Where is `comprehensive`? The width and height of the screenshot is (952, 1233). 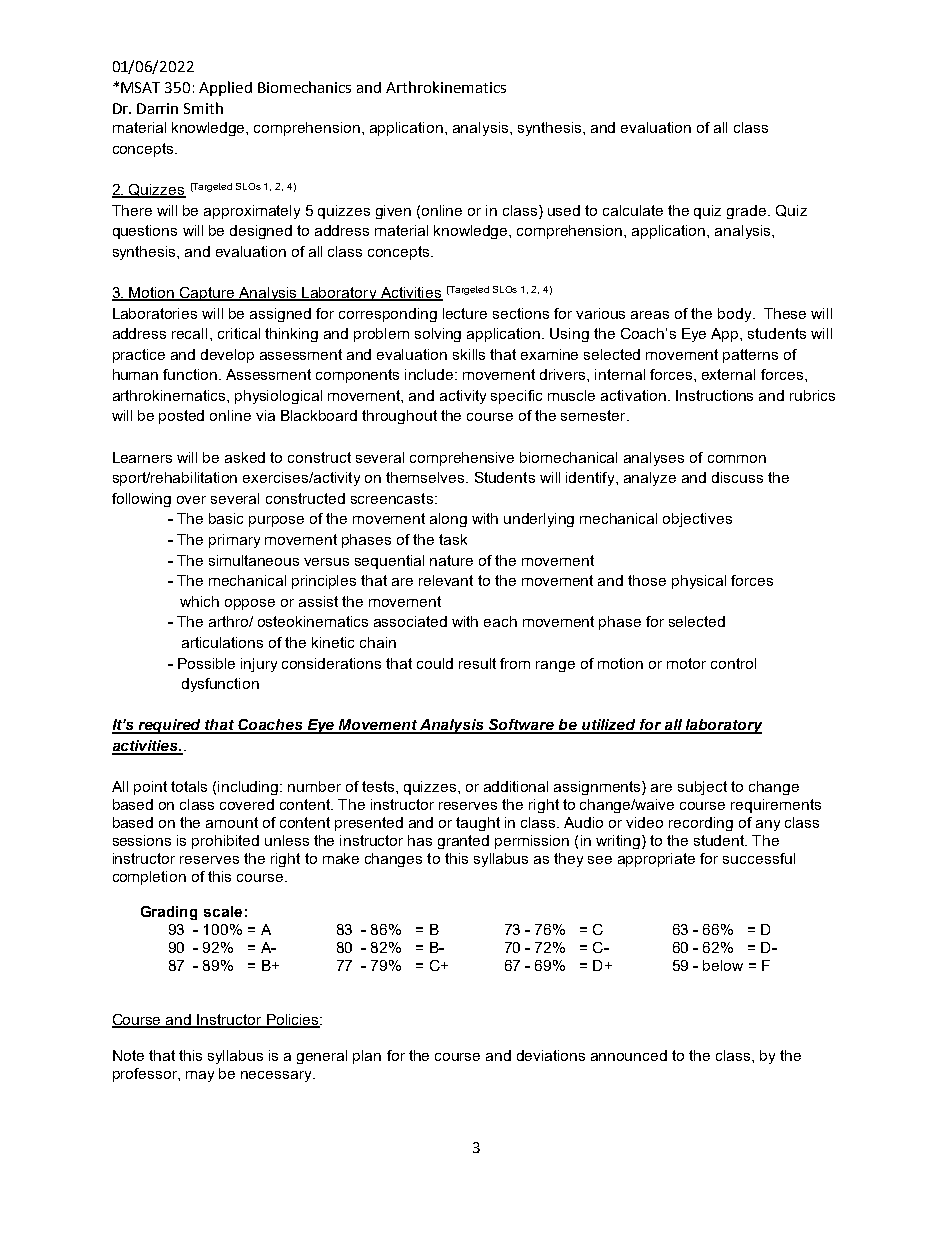
comprehensive is located at coordinates (462, 459).
